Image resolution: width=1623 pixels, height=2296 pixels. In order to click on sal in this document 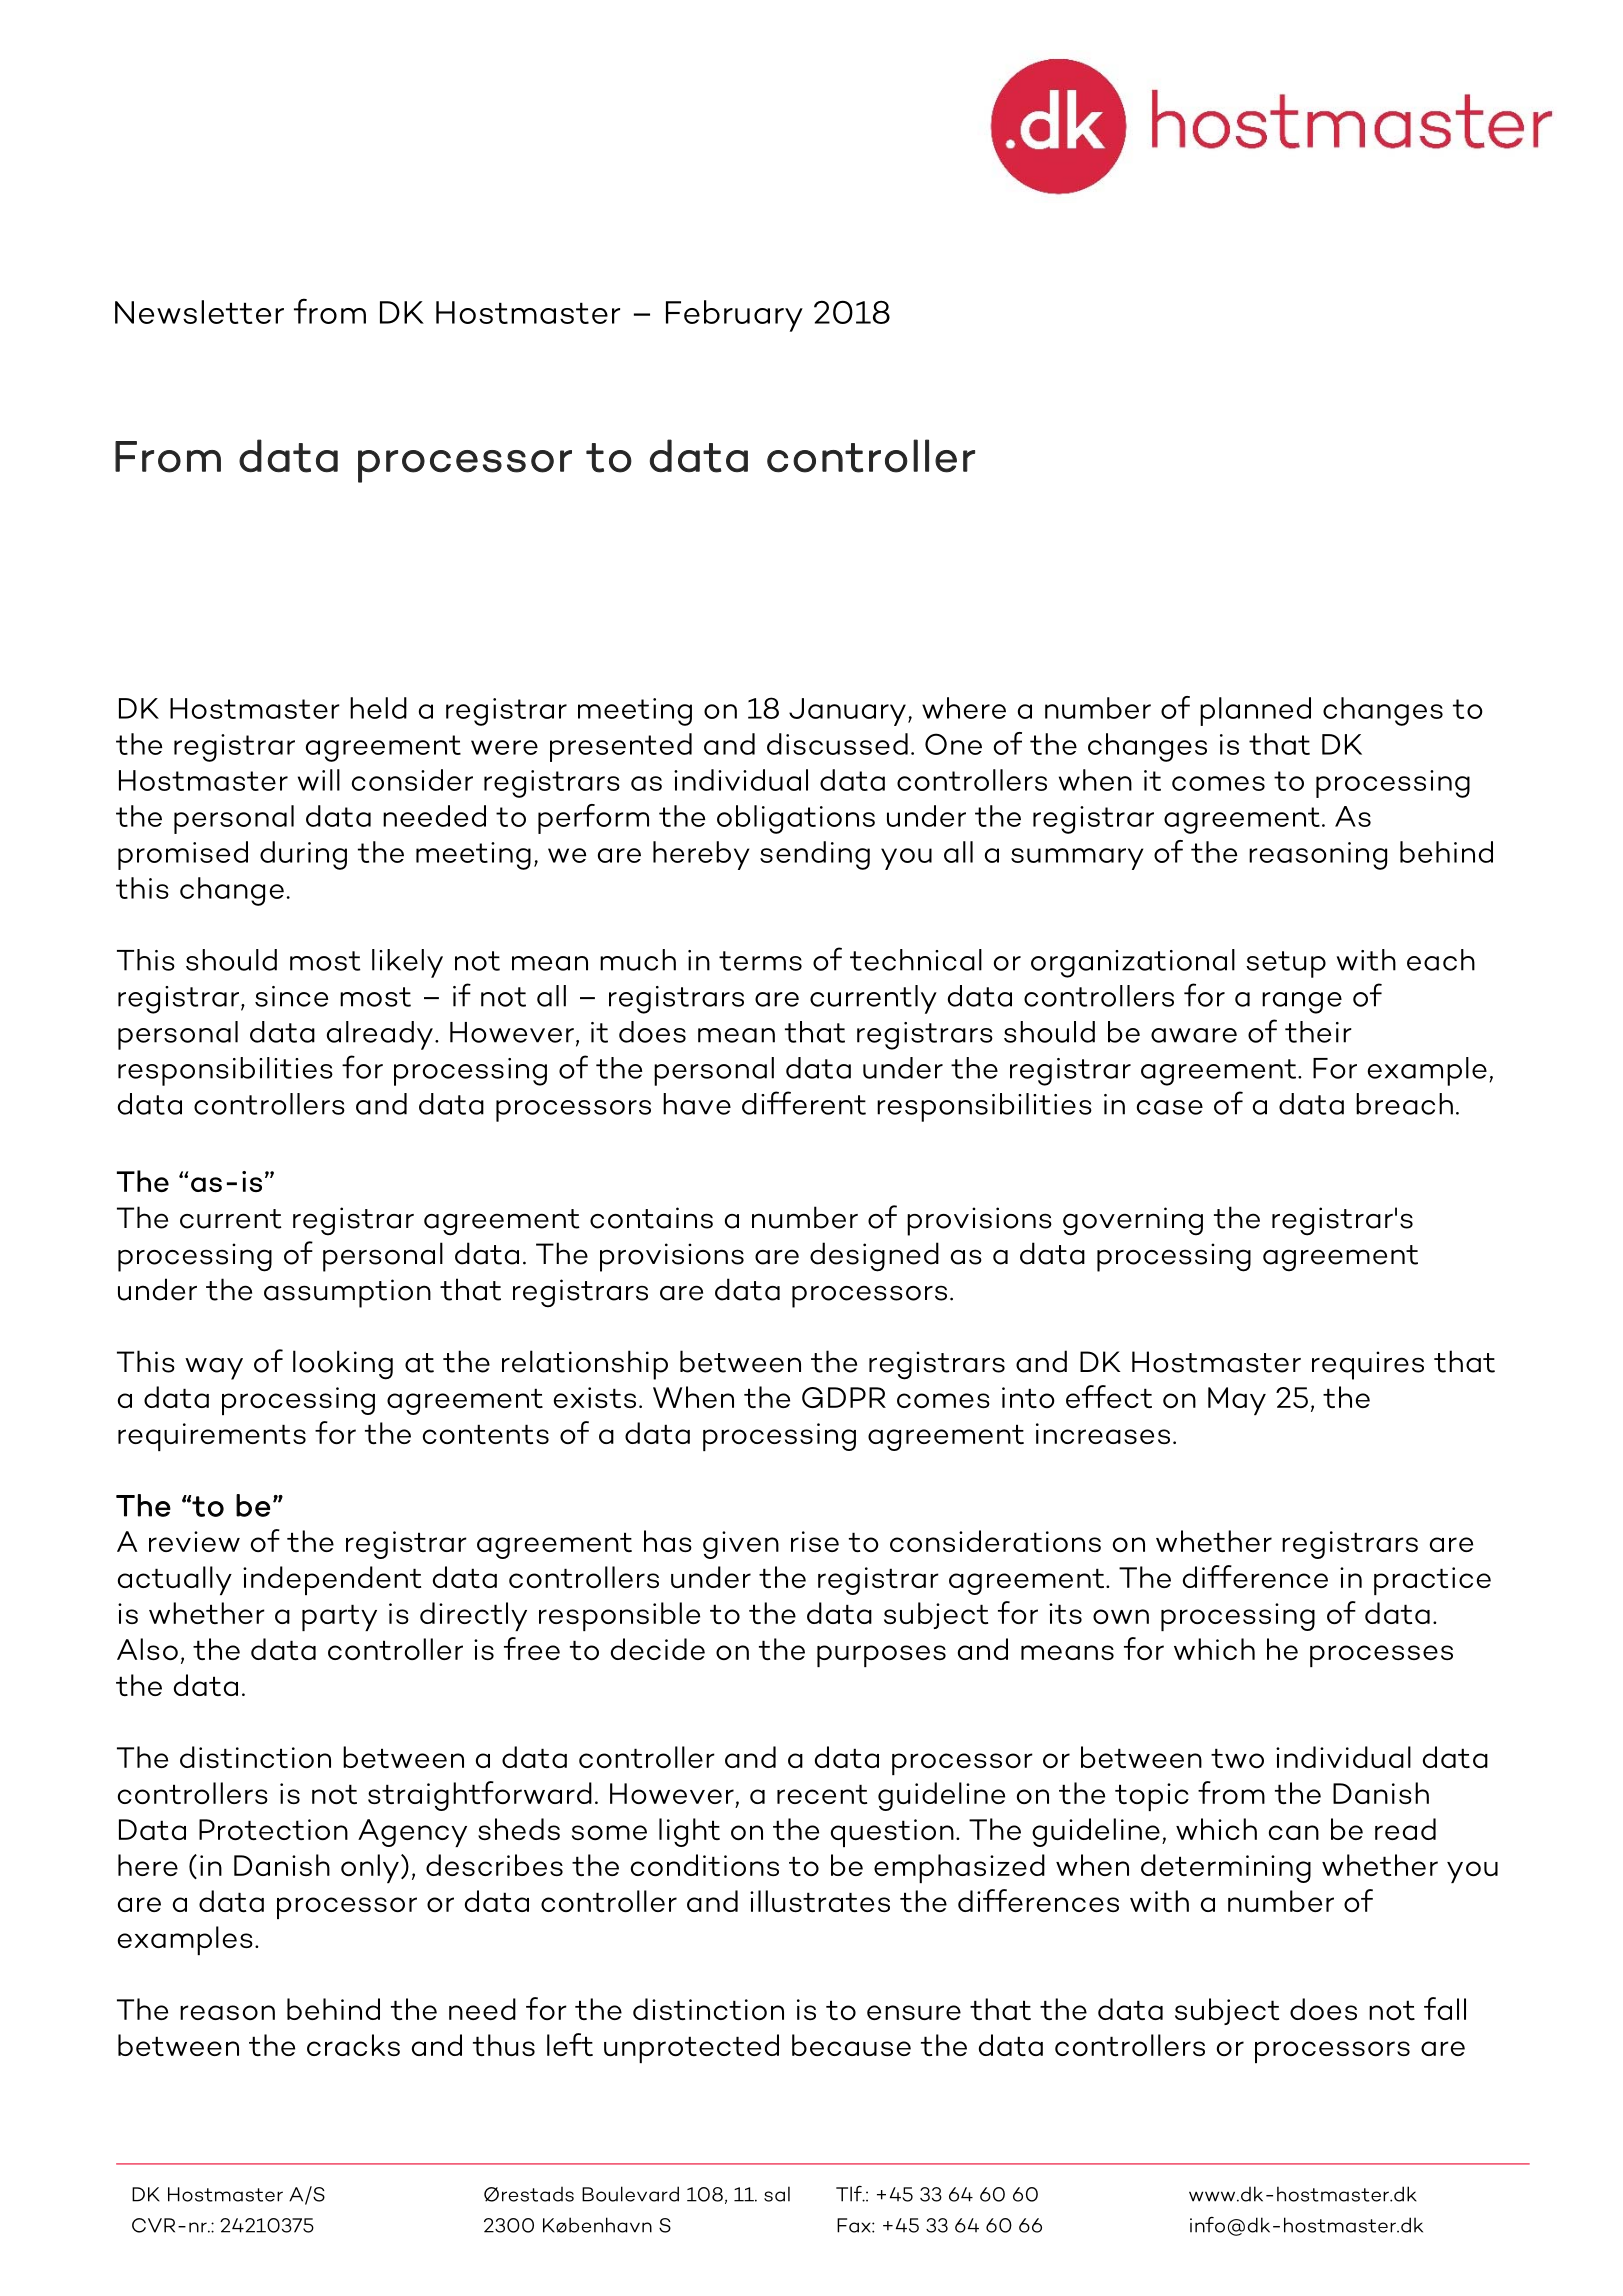, I will do `click(777, 2194)`.
